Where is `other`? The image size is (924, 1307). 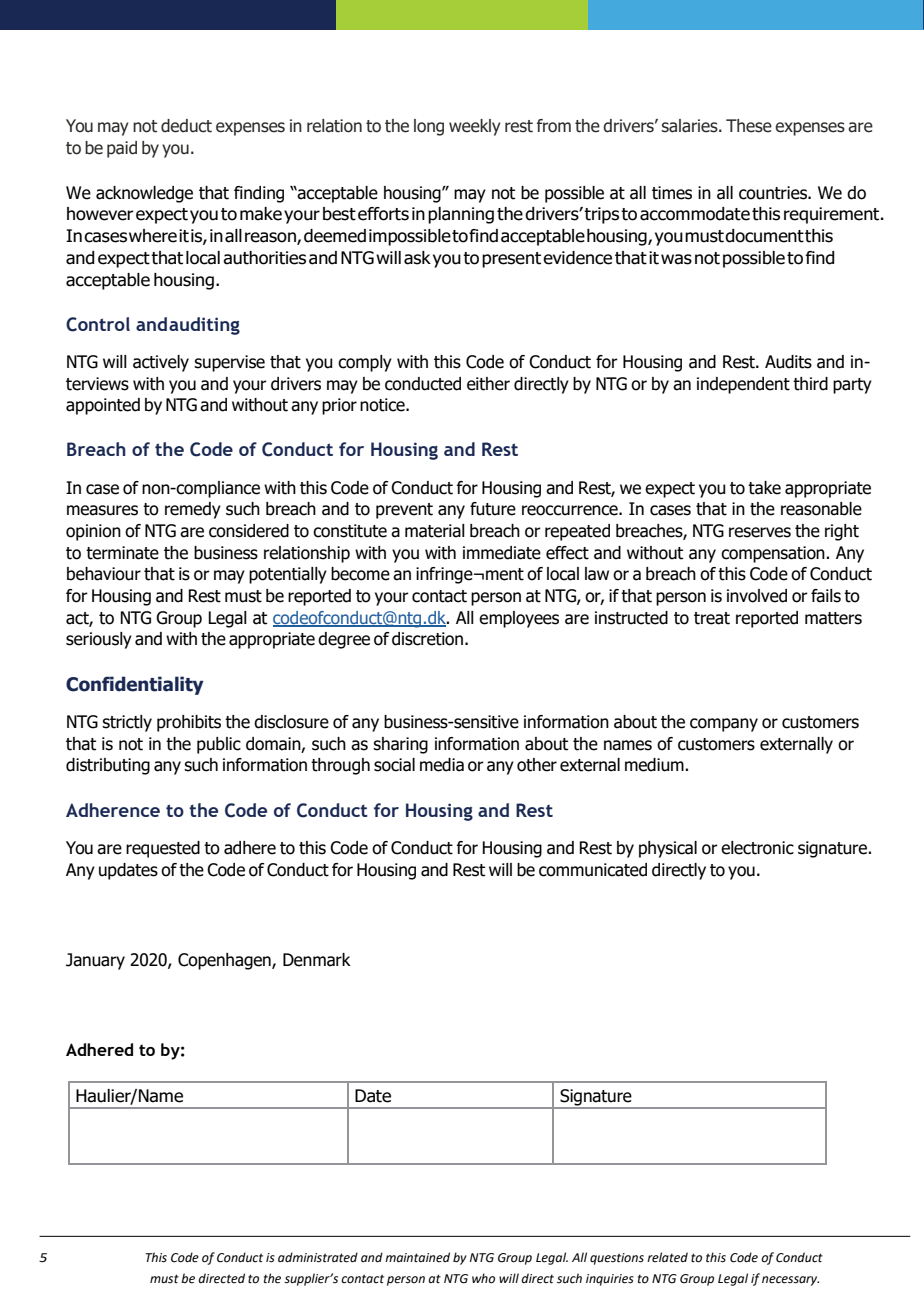
other is located at coordinates (537, 765).
